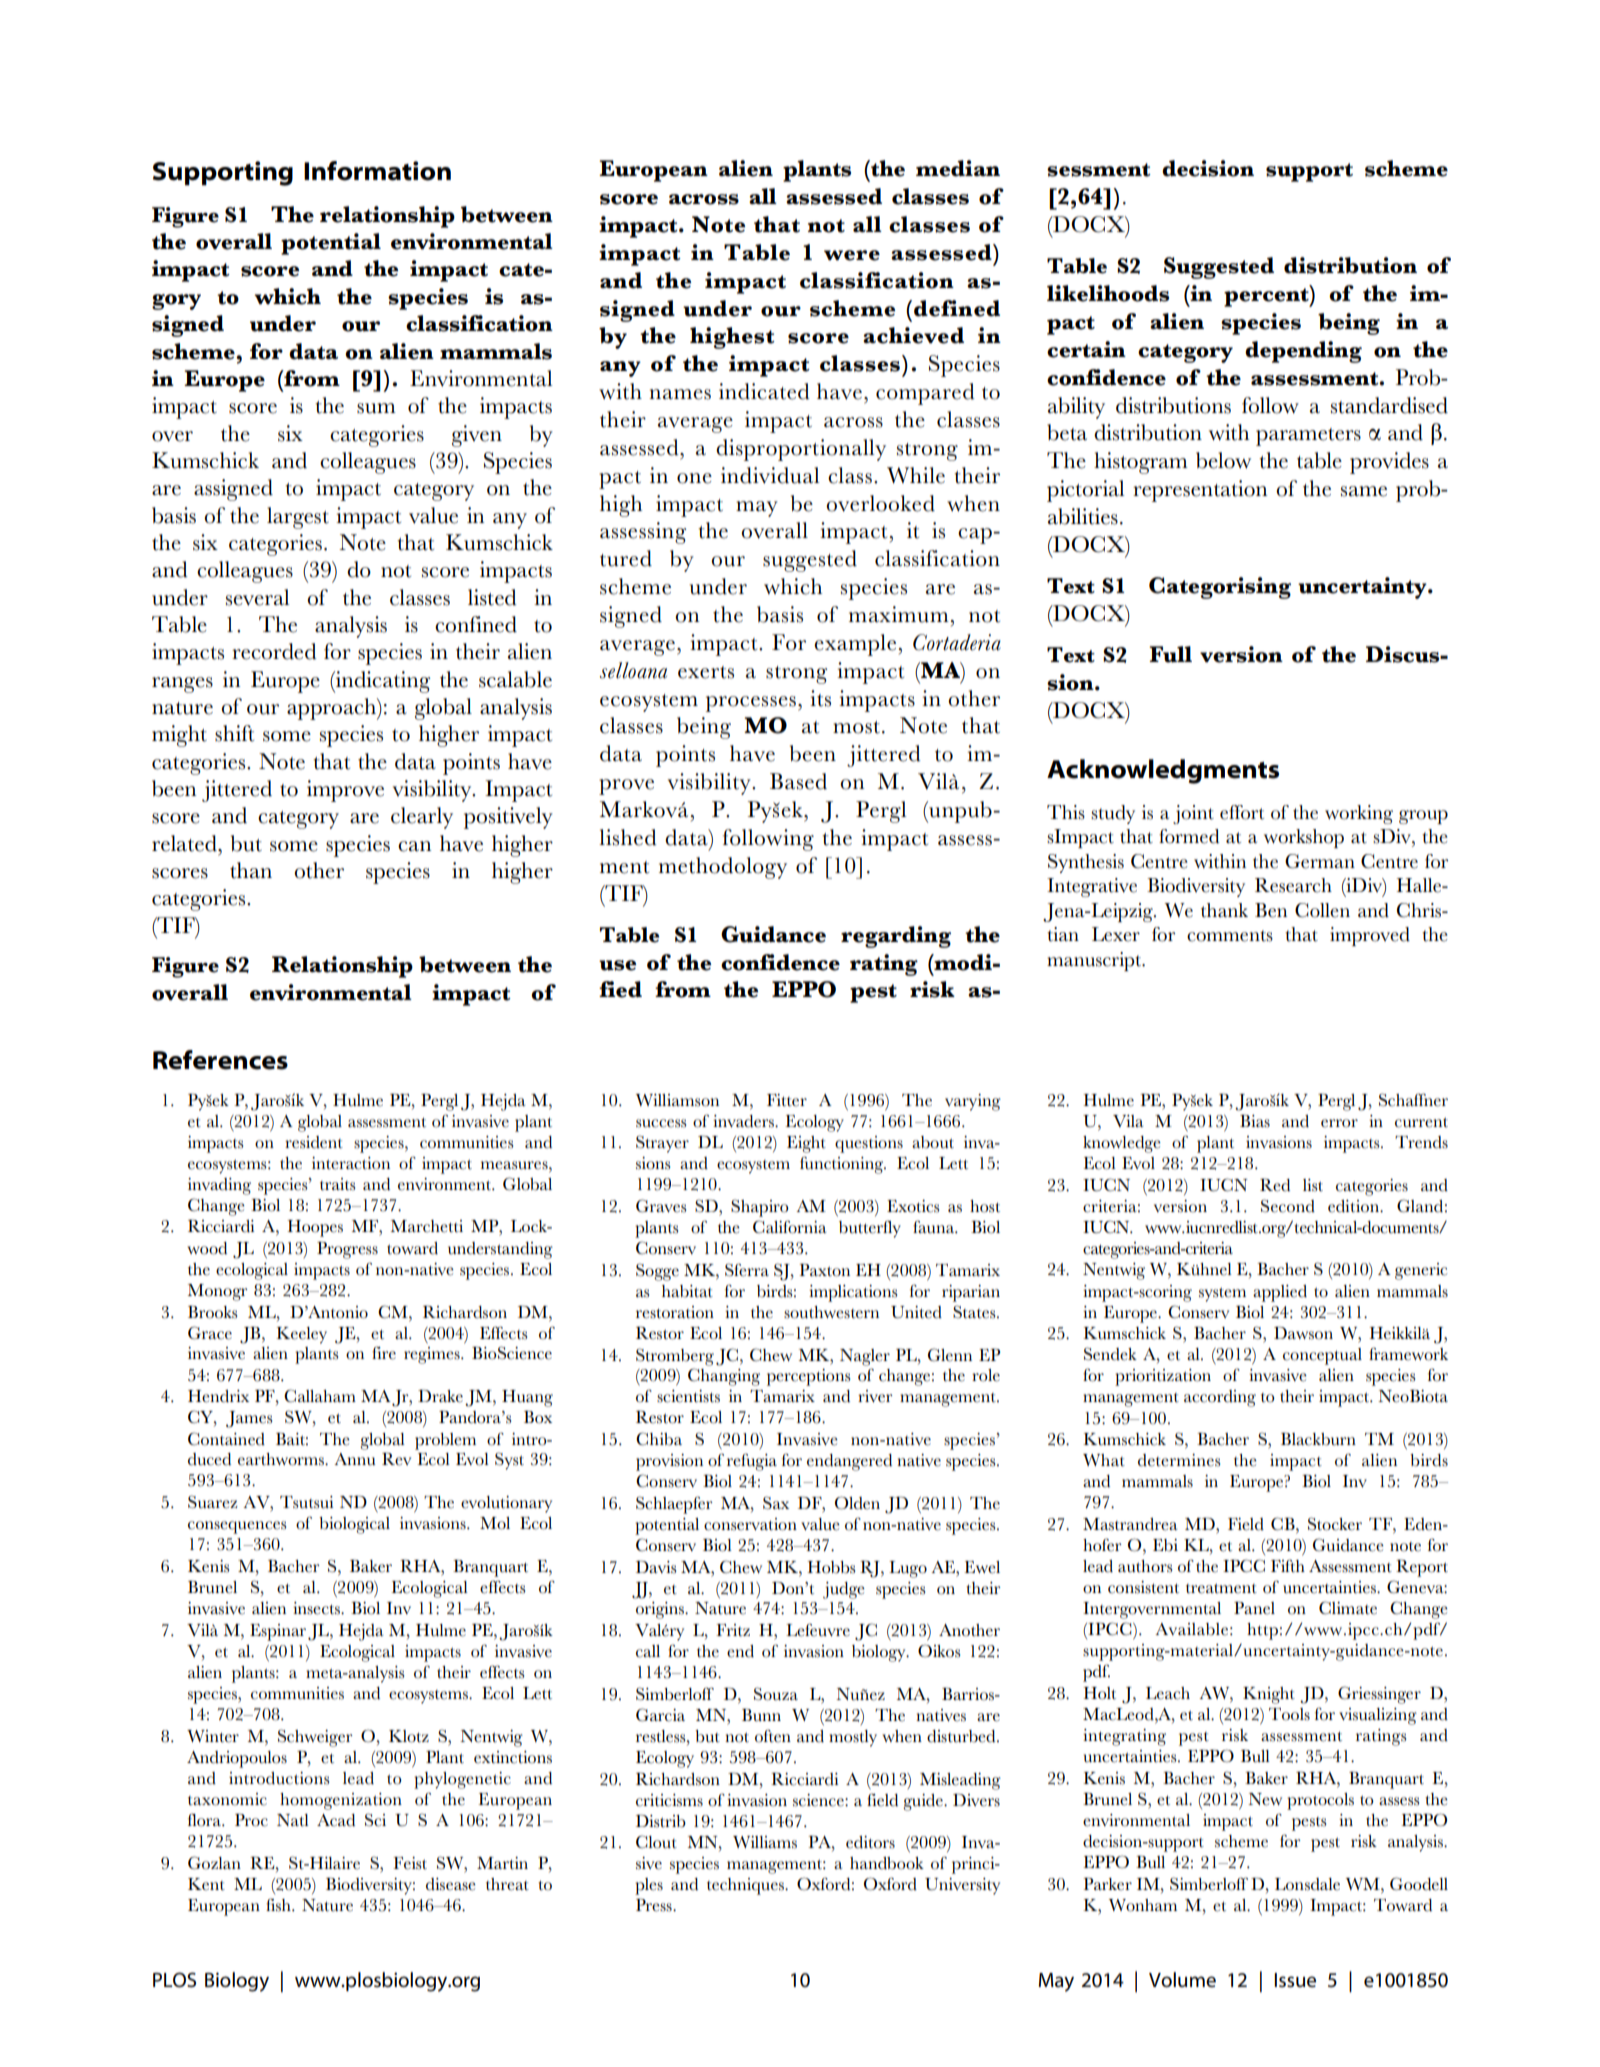 This document has height=2067, width=1600. I want to click on were, so click(852, 255).
